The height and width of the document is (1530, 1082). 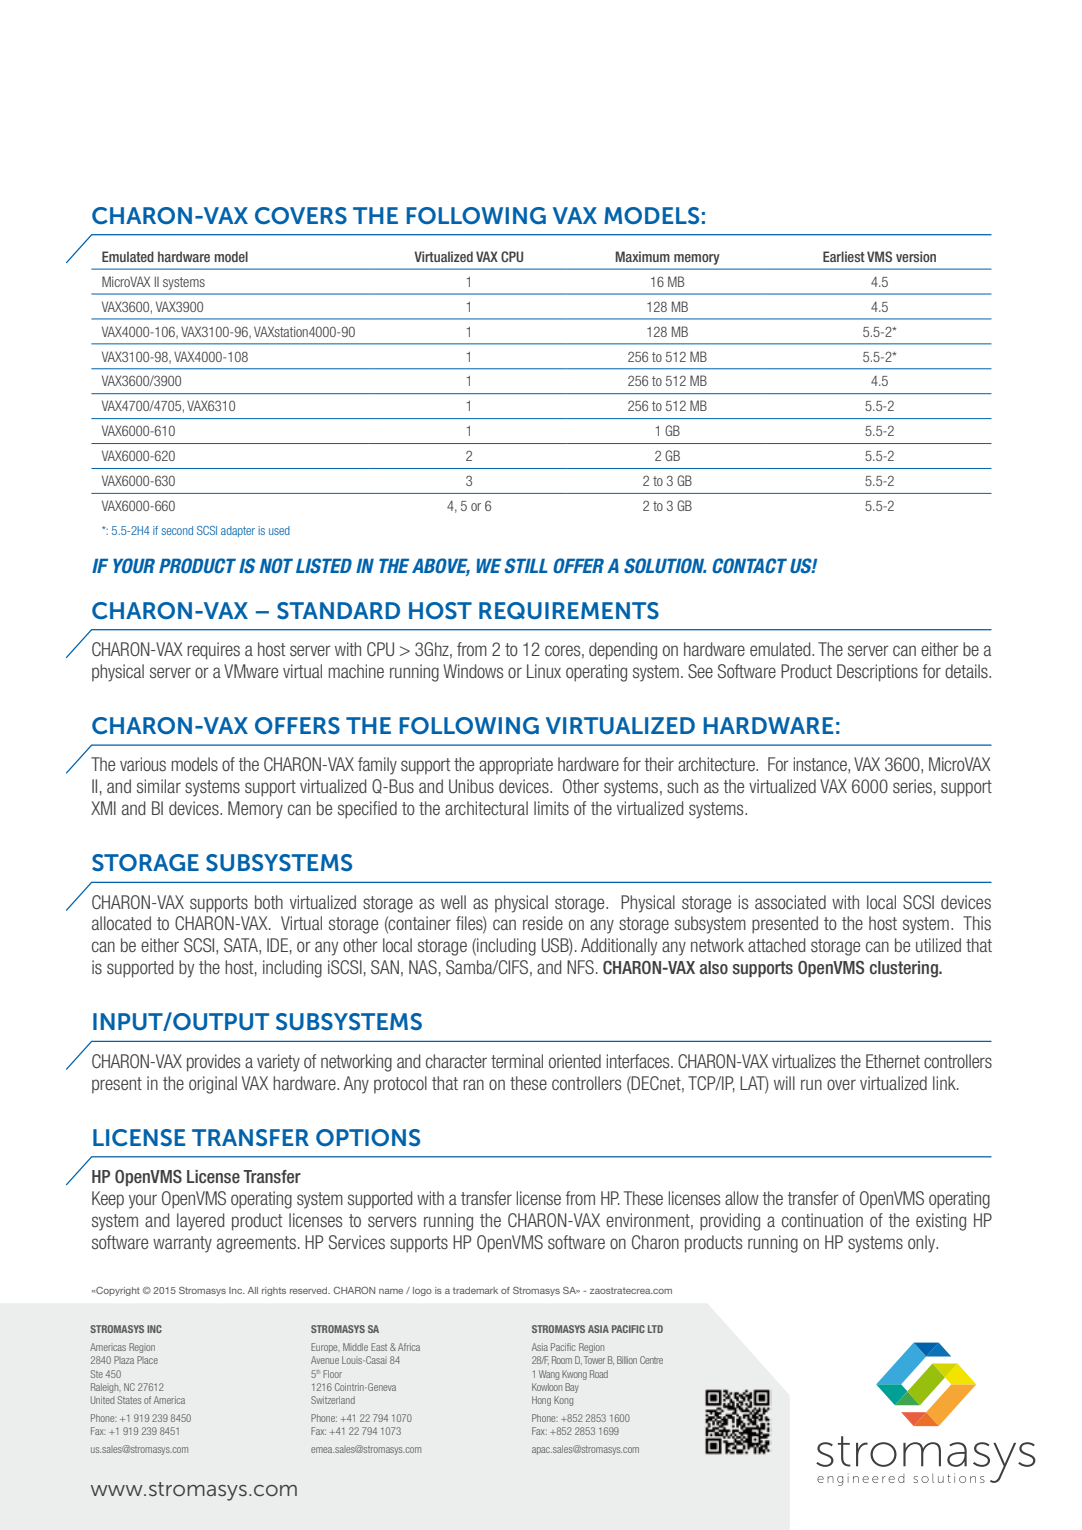 What do you see at coordinates (643, 256) in the document?
I see `Maximum` at bounding box center [643, 256].
